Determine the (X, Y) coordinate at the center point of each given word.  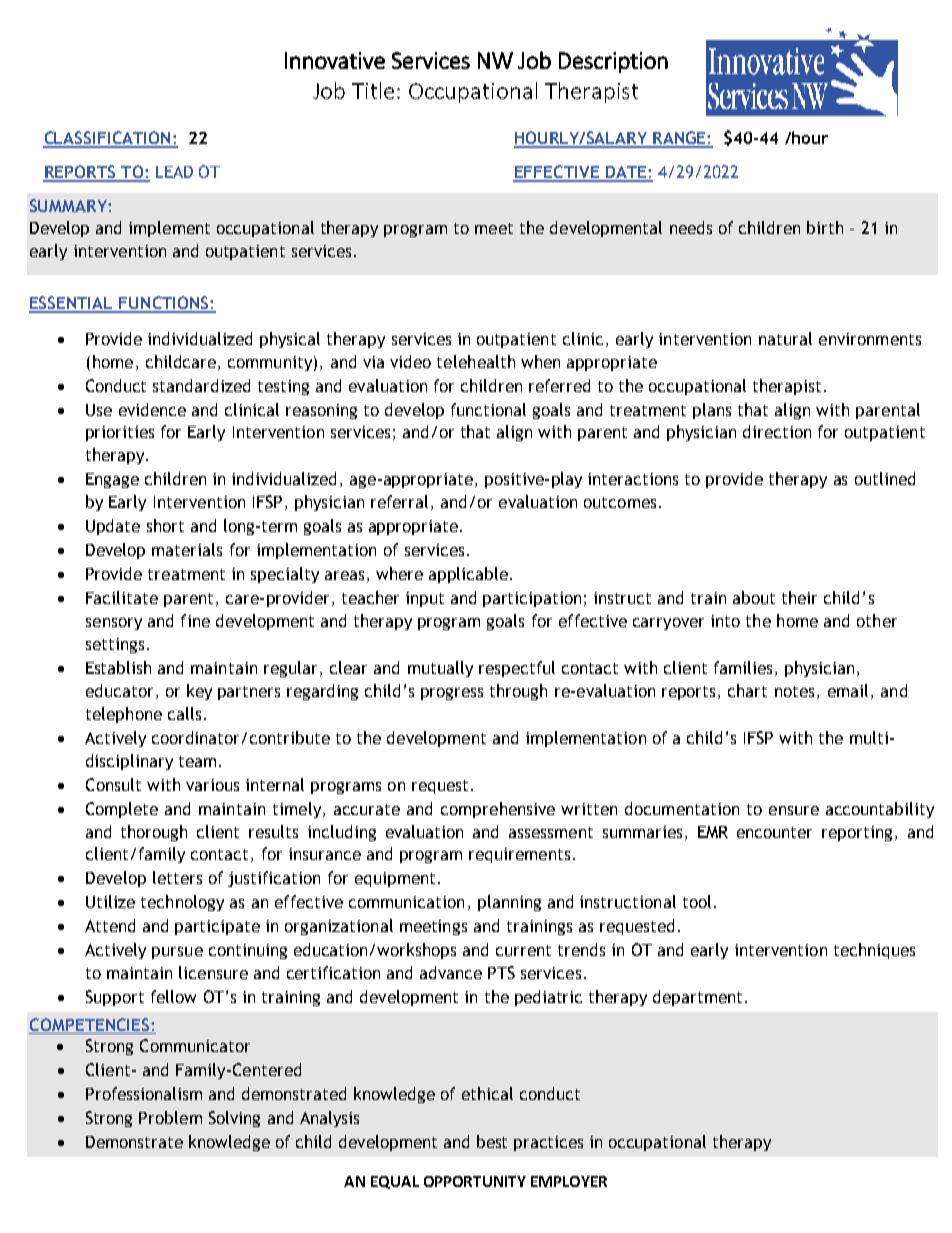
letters (177, 877)
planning (509, 903)
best (492, 1141)
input (425, 599)
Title (373, 90)
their (799, 597)
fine (195, 620)
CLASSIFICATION (108, 139)
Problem (170, 1117)
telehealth (476, 361)
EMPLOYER (569, 1181)
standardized (201, 385)
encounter (774, 832)
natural (785, 338)
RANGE (679, 139)
